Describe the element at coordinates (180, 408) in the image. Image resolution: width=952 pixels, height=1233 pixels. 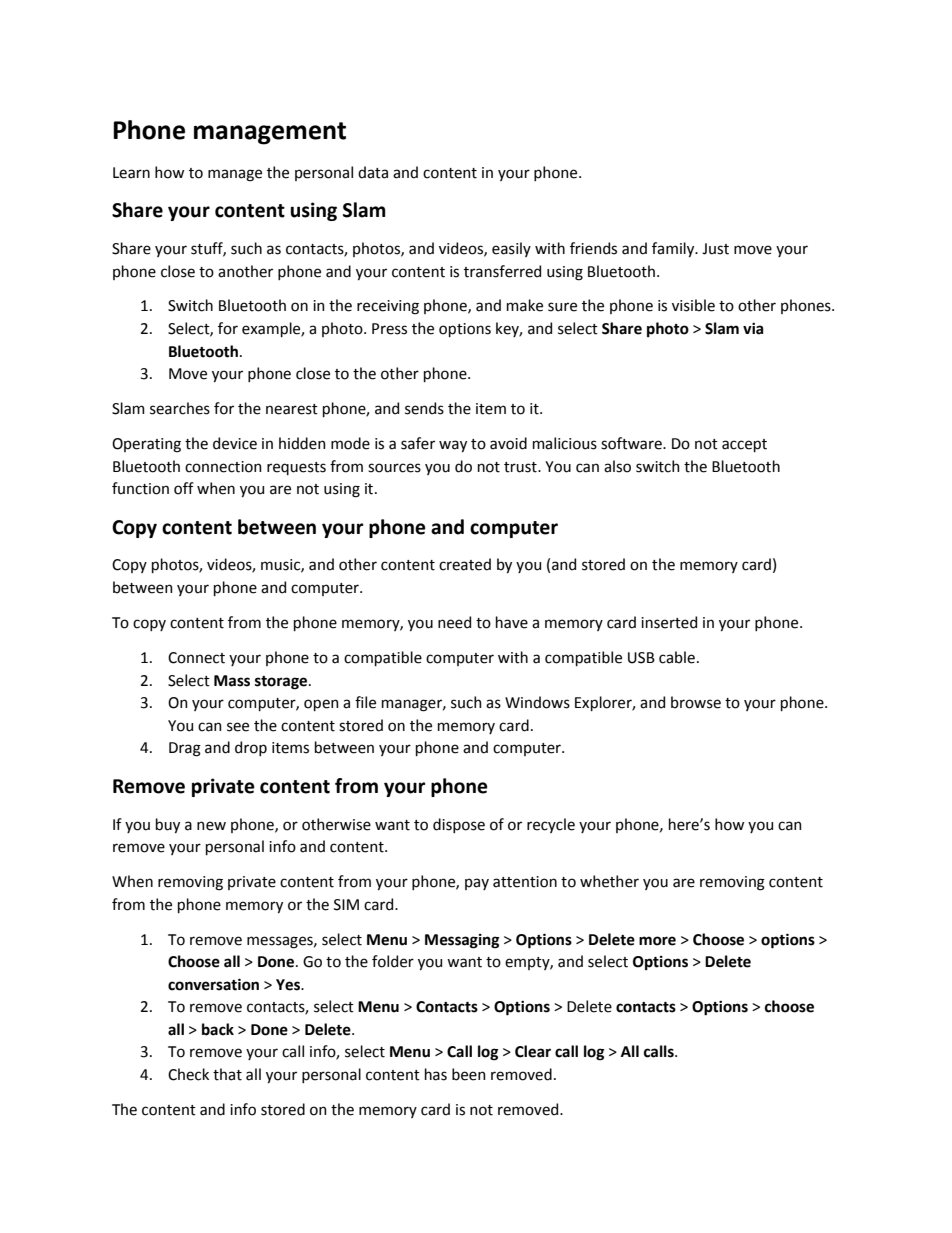
I see `searches` at that location.
